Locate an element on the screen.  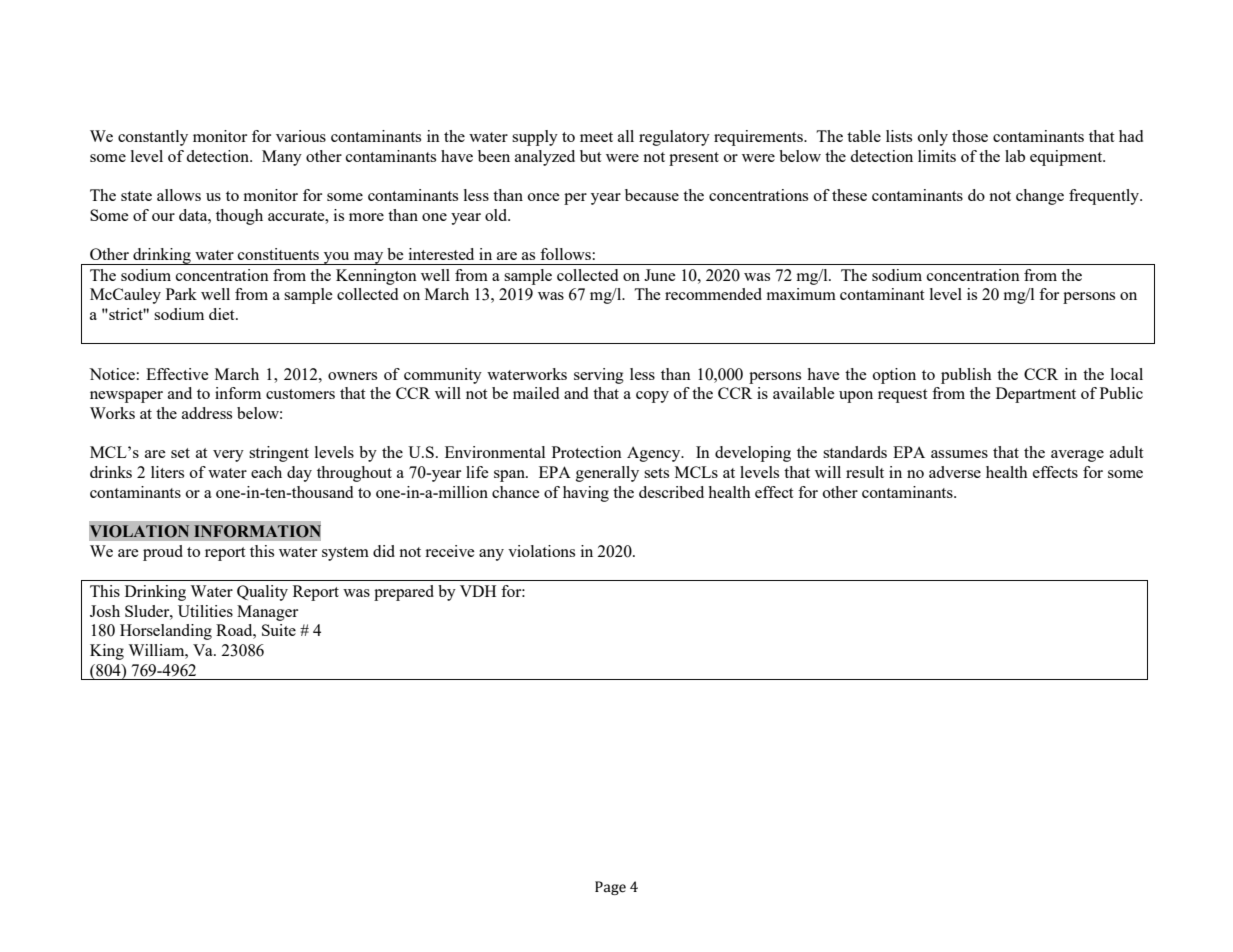
Many is located at coordinates (282, 158).
